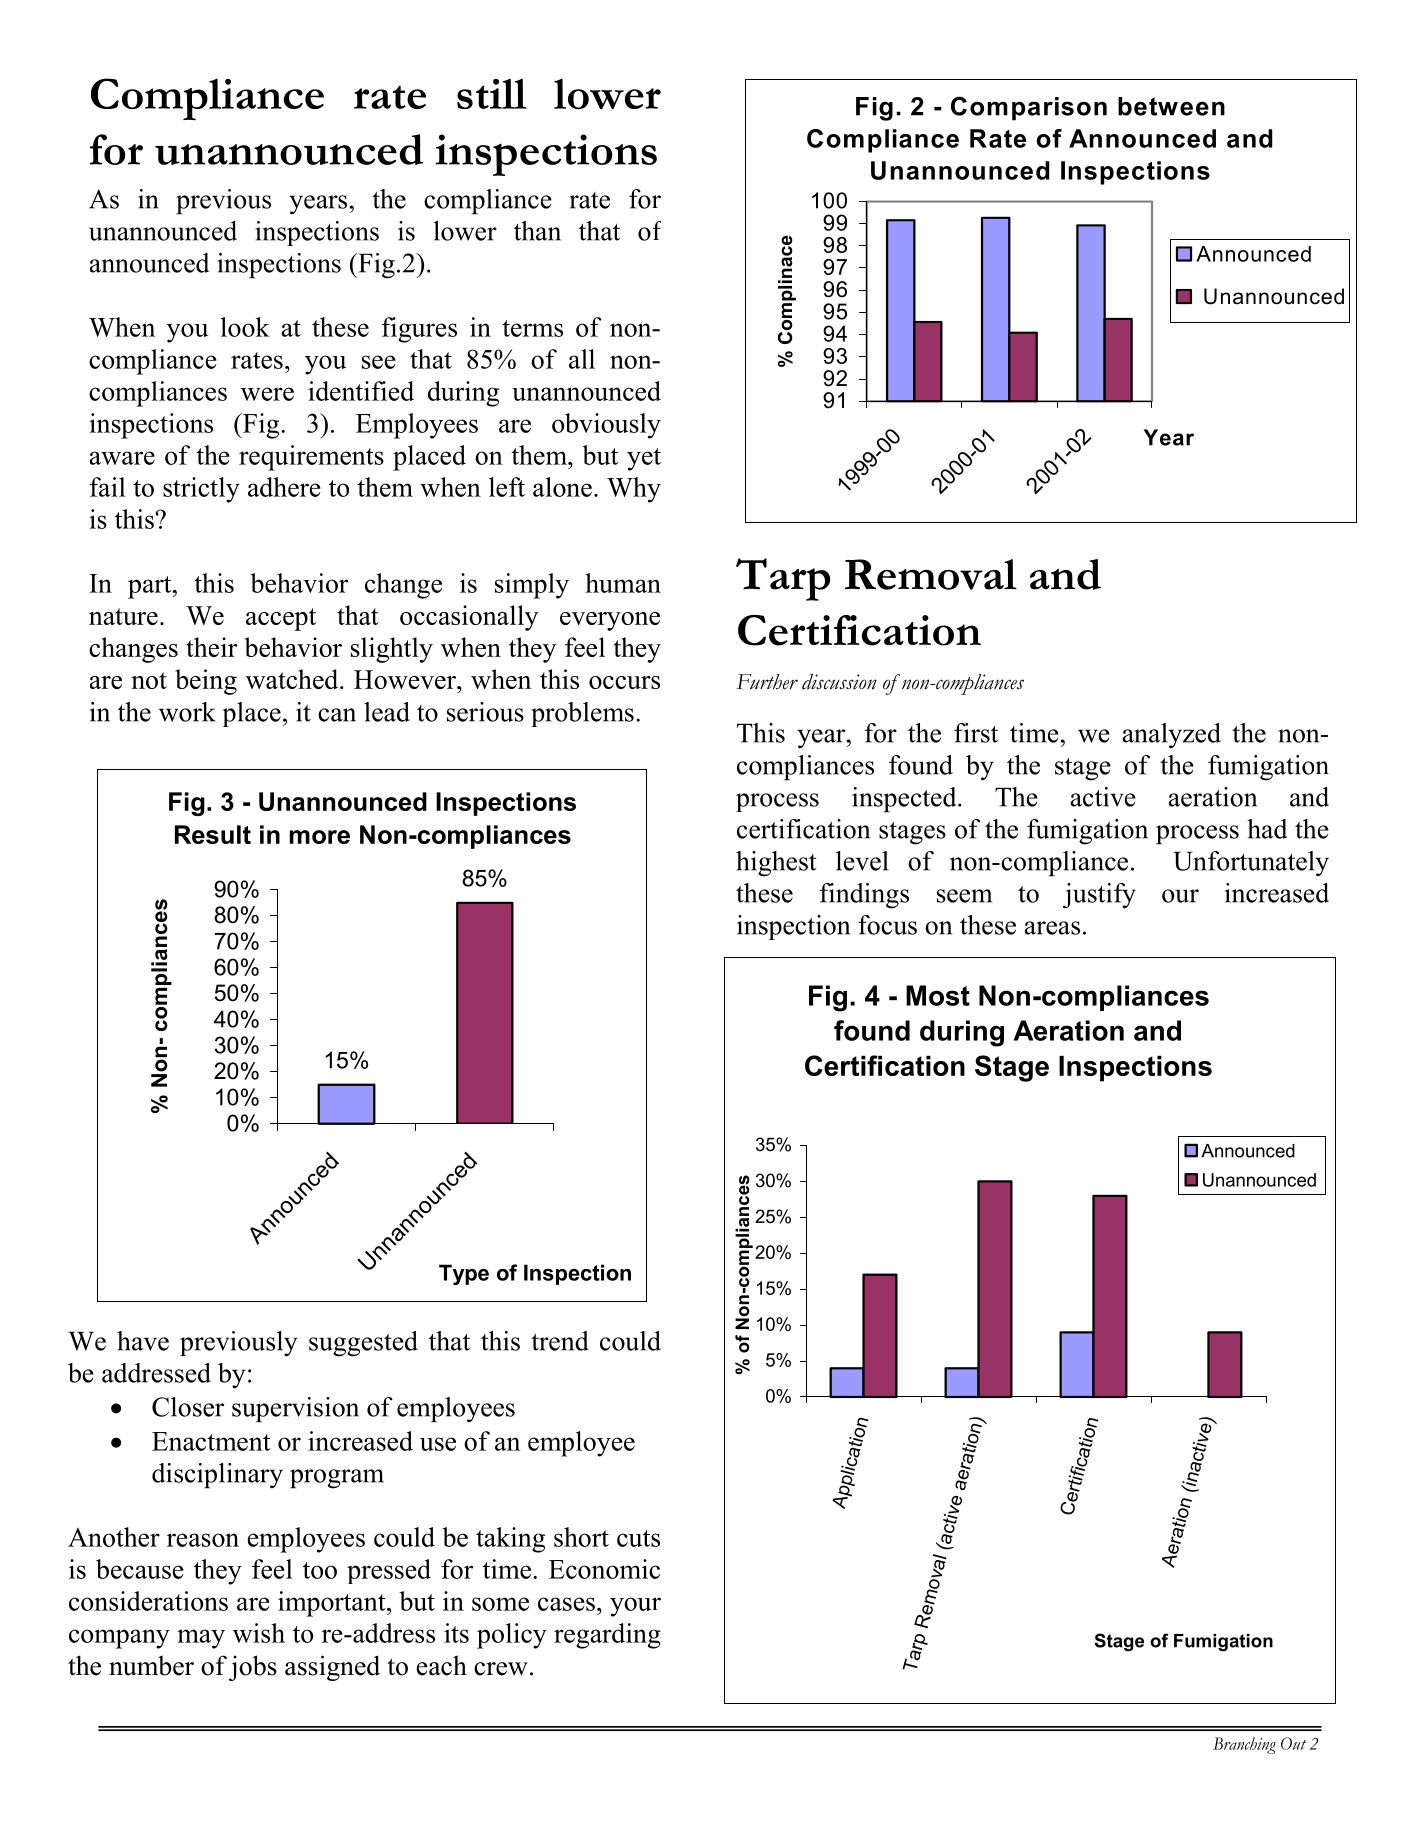 The height and width of the document is (1838, 1420). Describe the element at coordinates (1244, 1745) in the document. I see `Branching` at that location.
